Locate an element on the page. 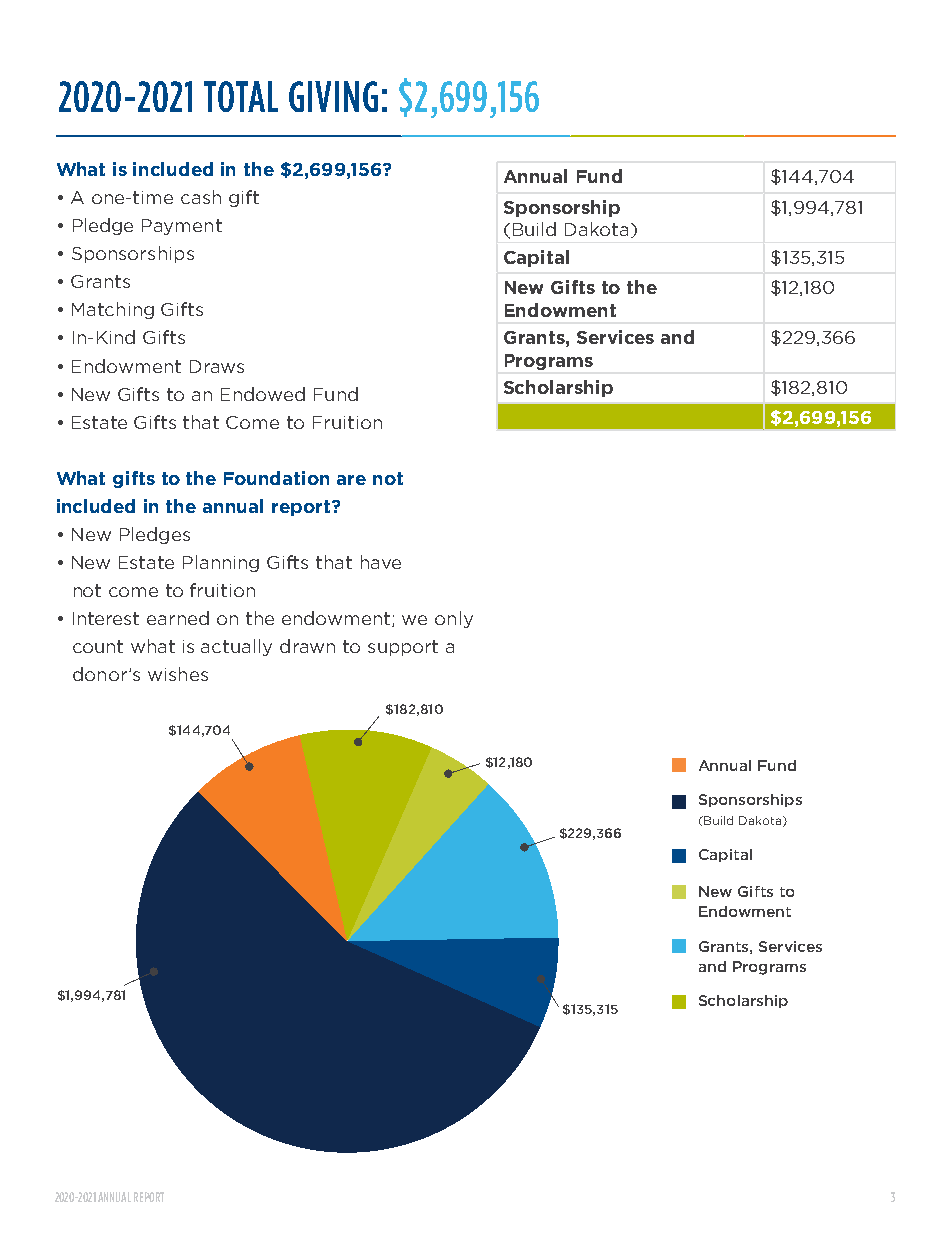  cash is located at coordinates (201, 197).
